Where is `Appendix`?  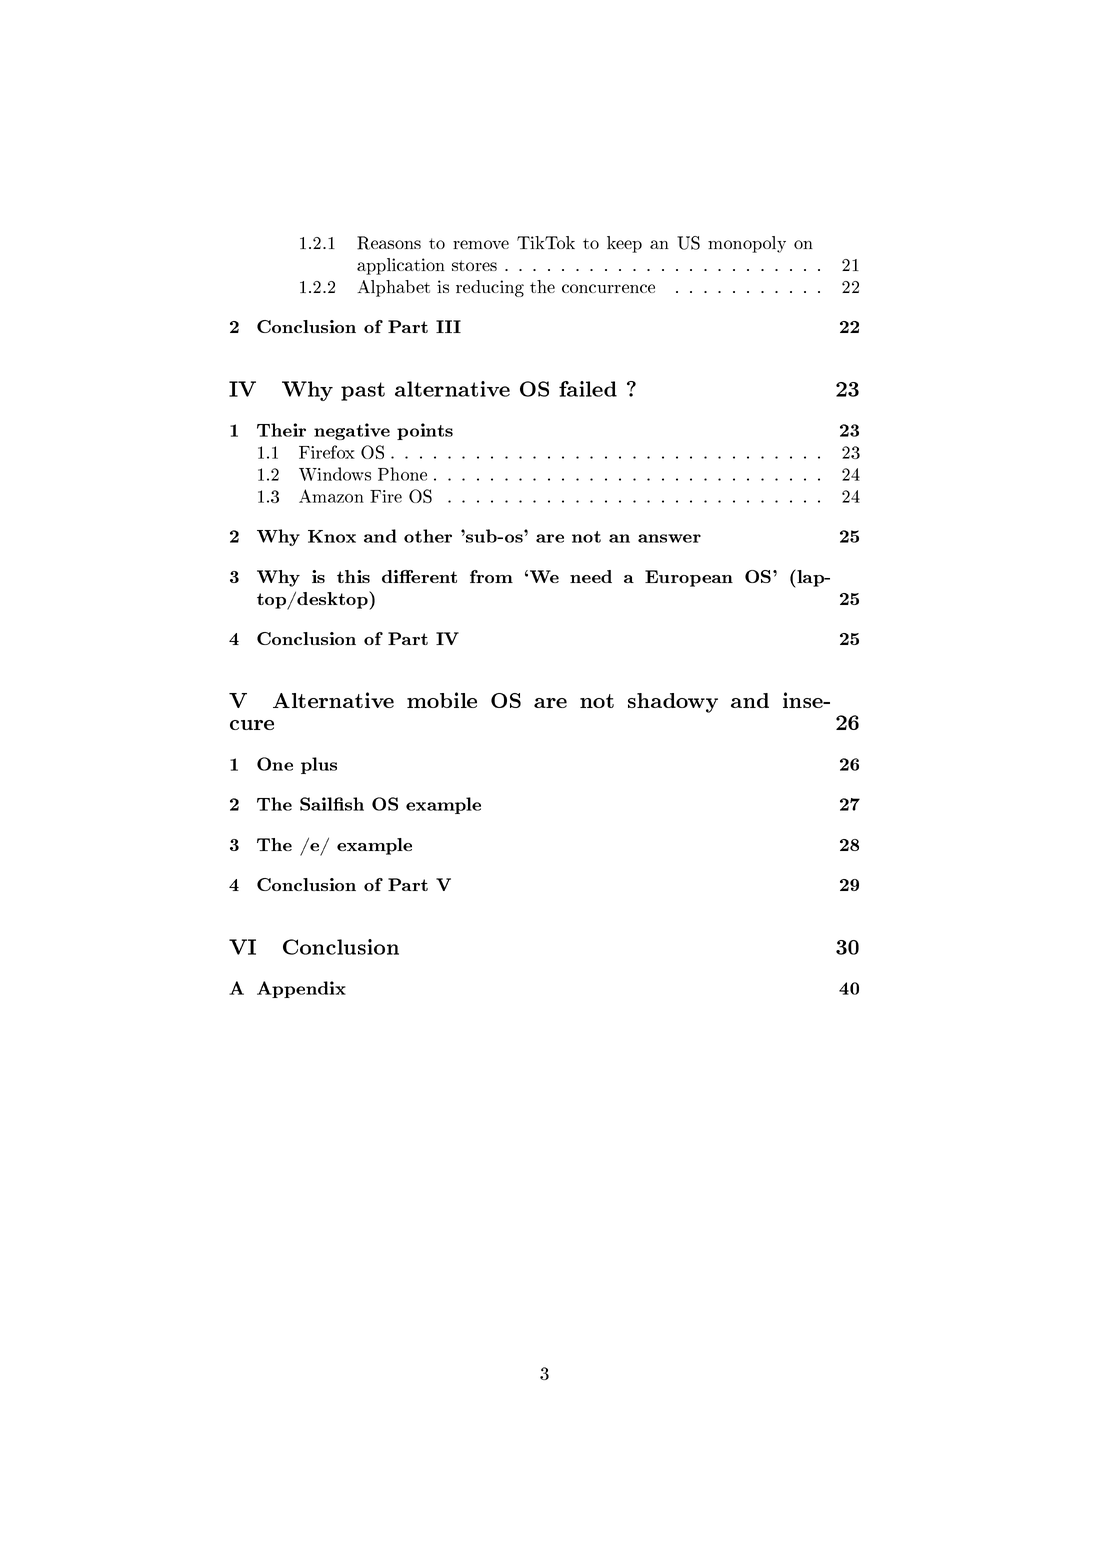 Appendix is located at coordinates (301, 989).
